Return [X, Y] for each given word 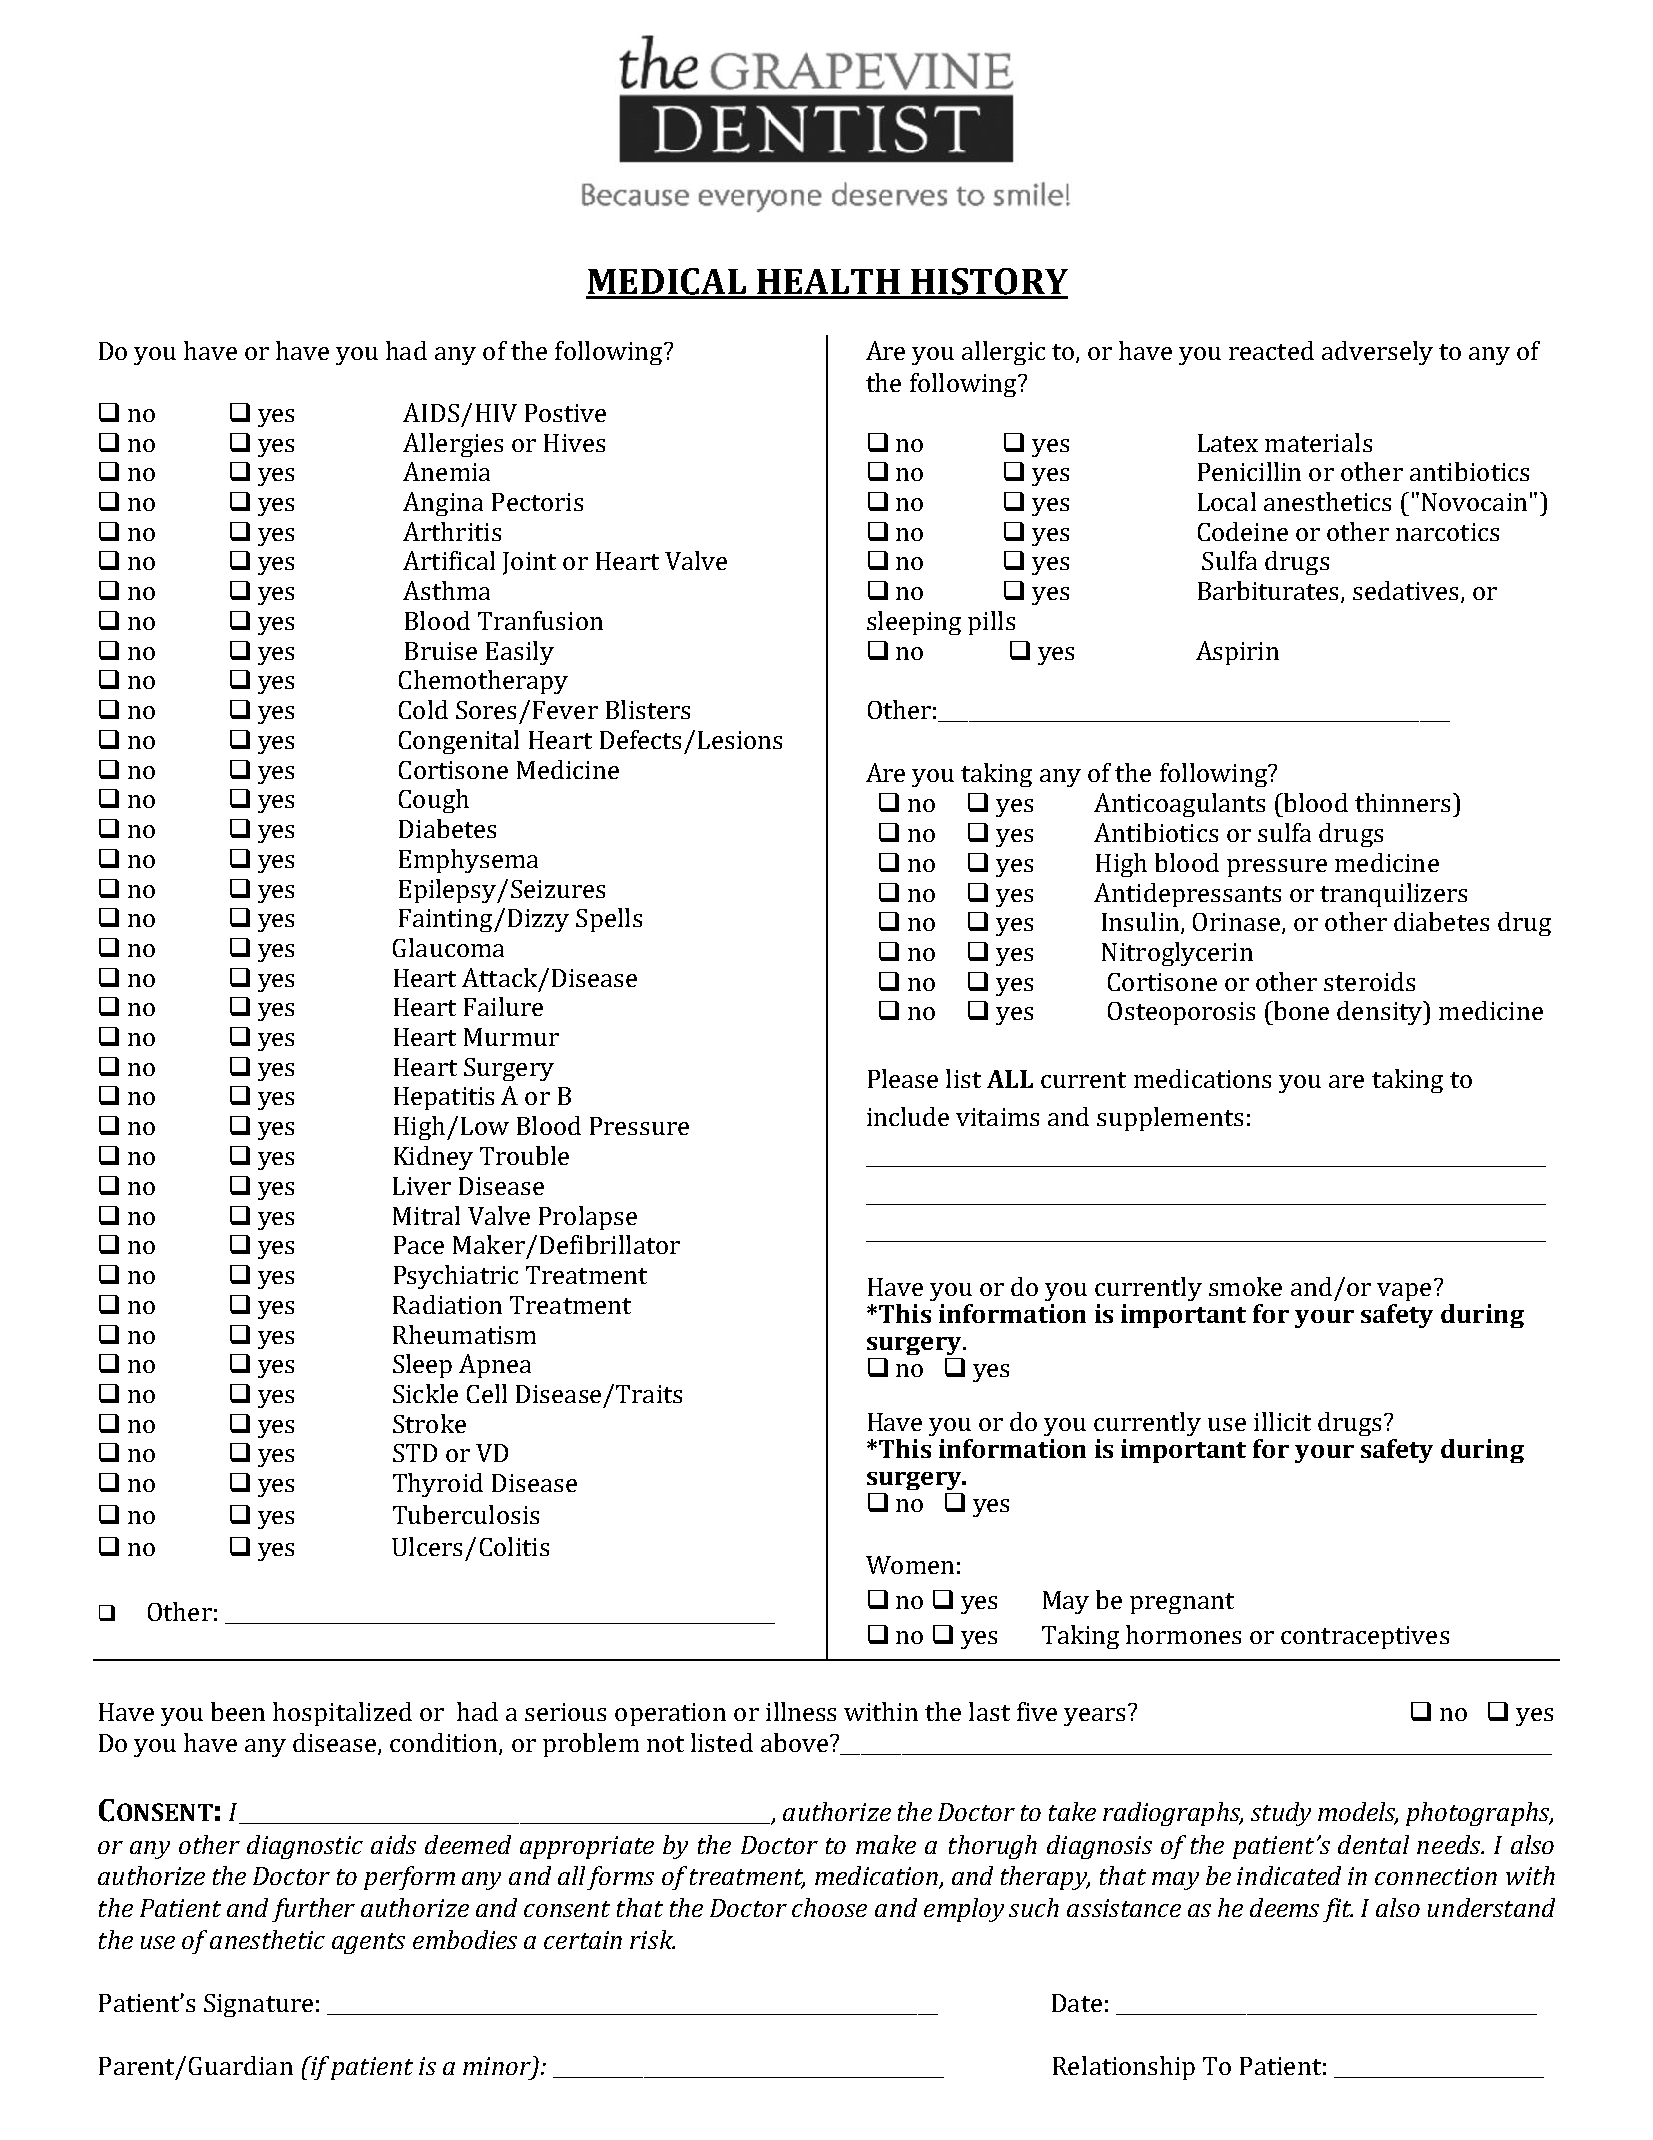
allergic [1003, 353]
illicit [1282, 1421]
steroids [1369, 981]
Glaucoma [448, 947]
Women [910, 1565]
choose [829, 1907]
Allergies [453, 445]
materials [1318, 442]
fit [1338, 1910]
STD [415, 1453]
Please [903, 1078]
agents [368, 1943]
